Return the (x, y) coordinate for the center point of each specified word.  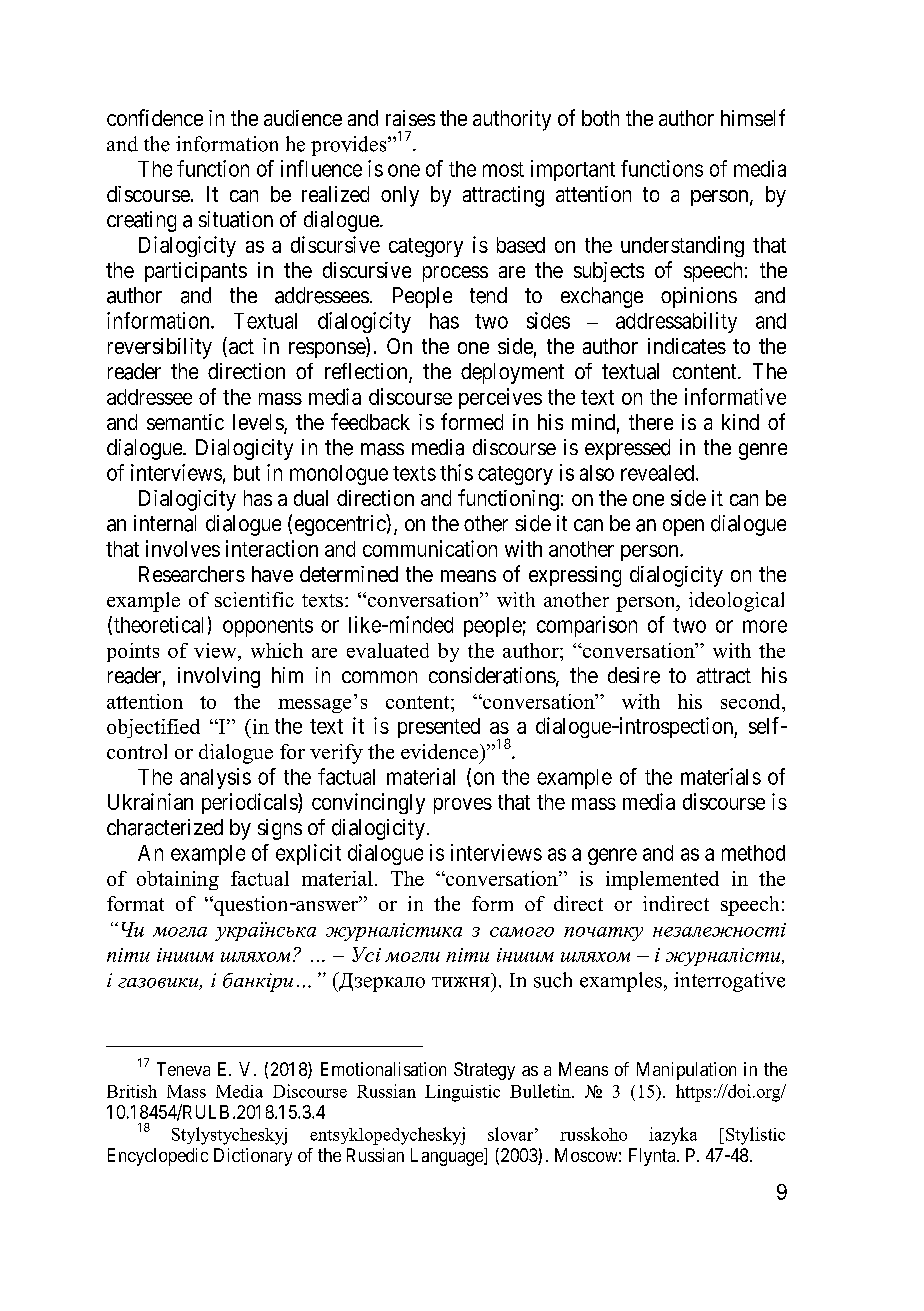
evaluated (388, 650)
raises (410, 118)
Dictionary (253, 1157)
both (600, 118)
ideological (736, 602)
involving (219, 677)
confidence (155, 117)
